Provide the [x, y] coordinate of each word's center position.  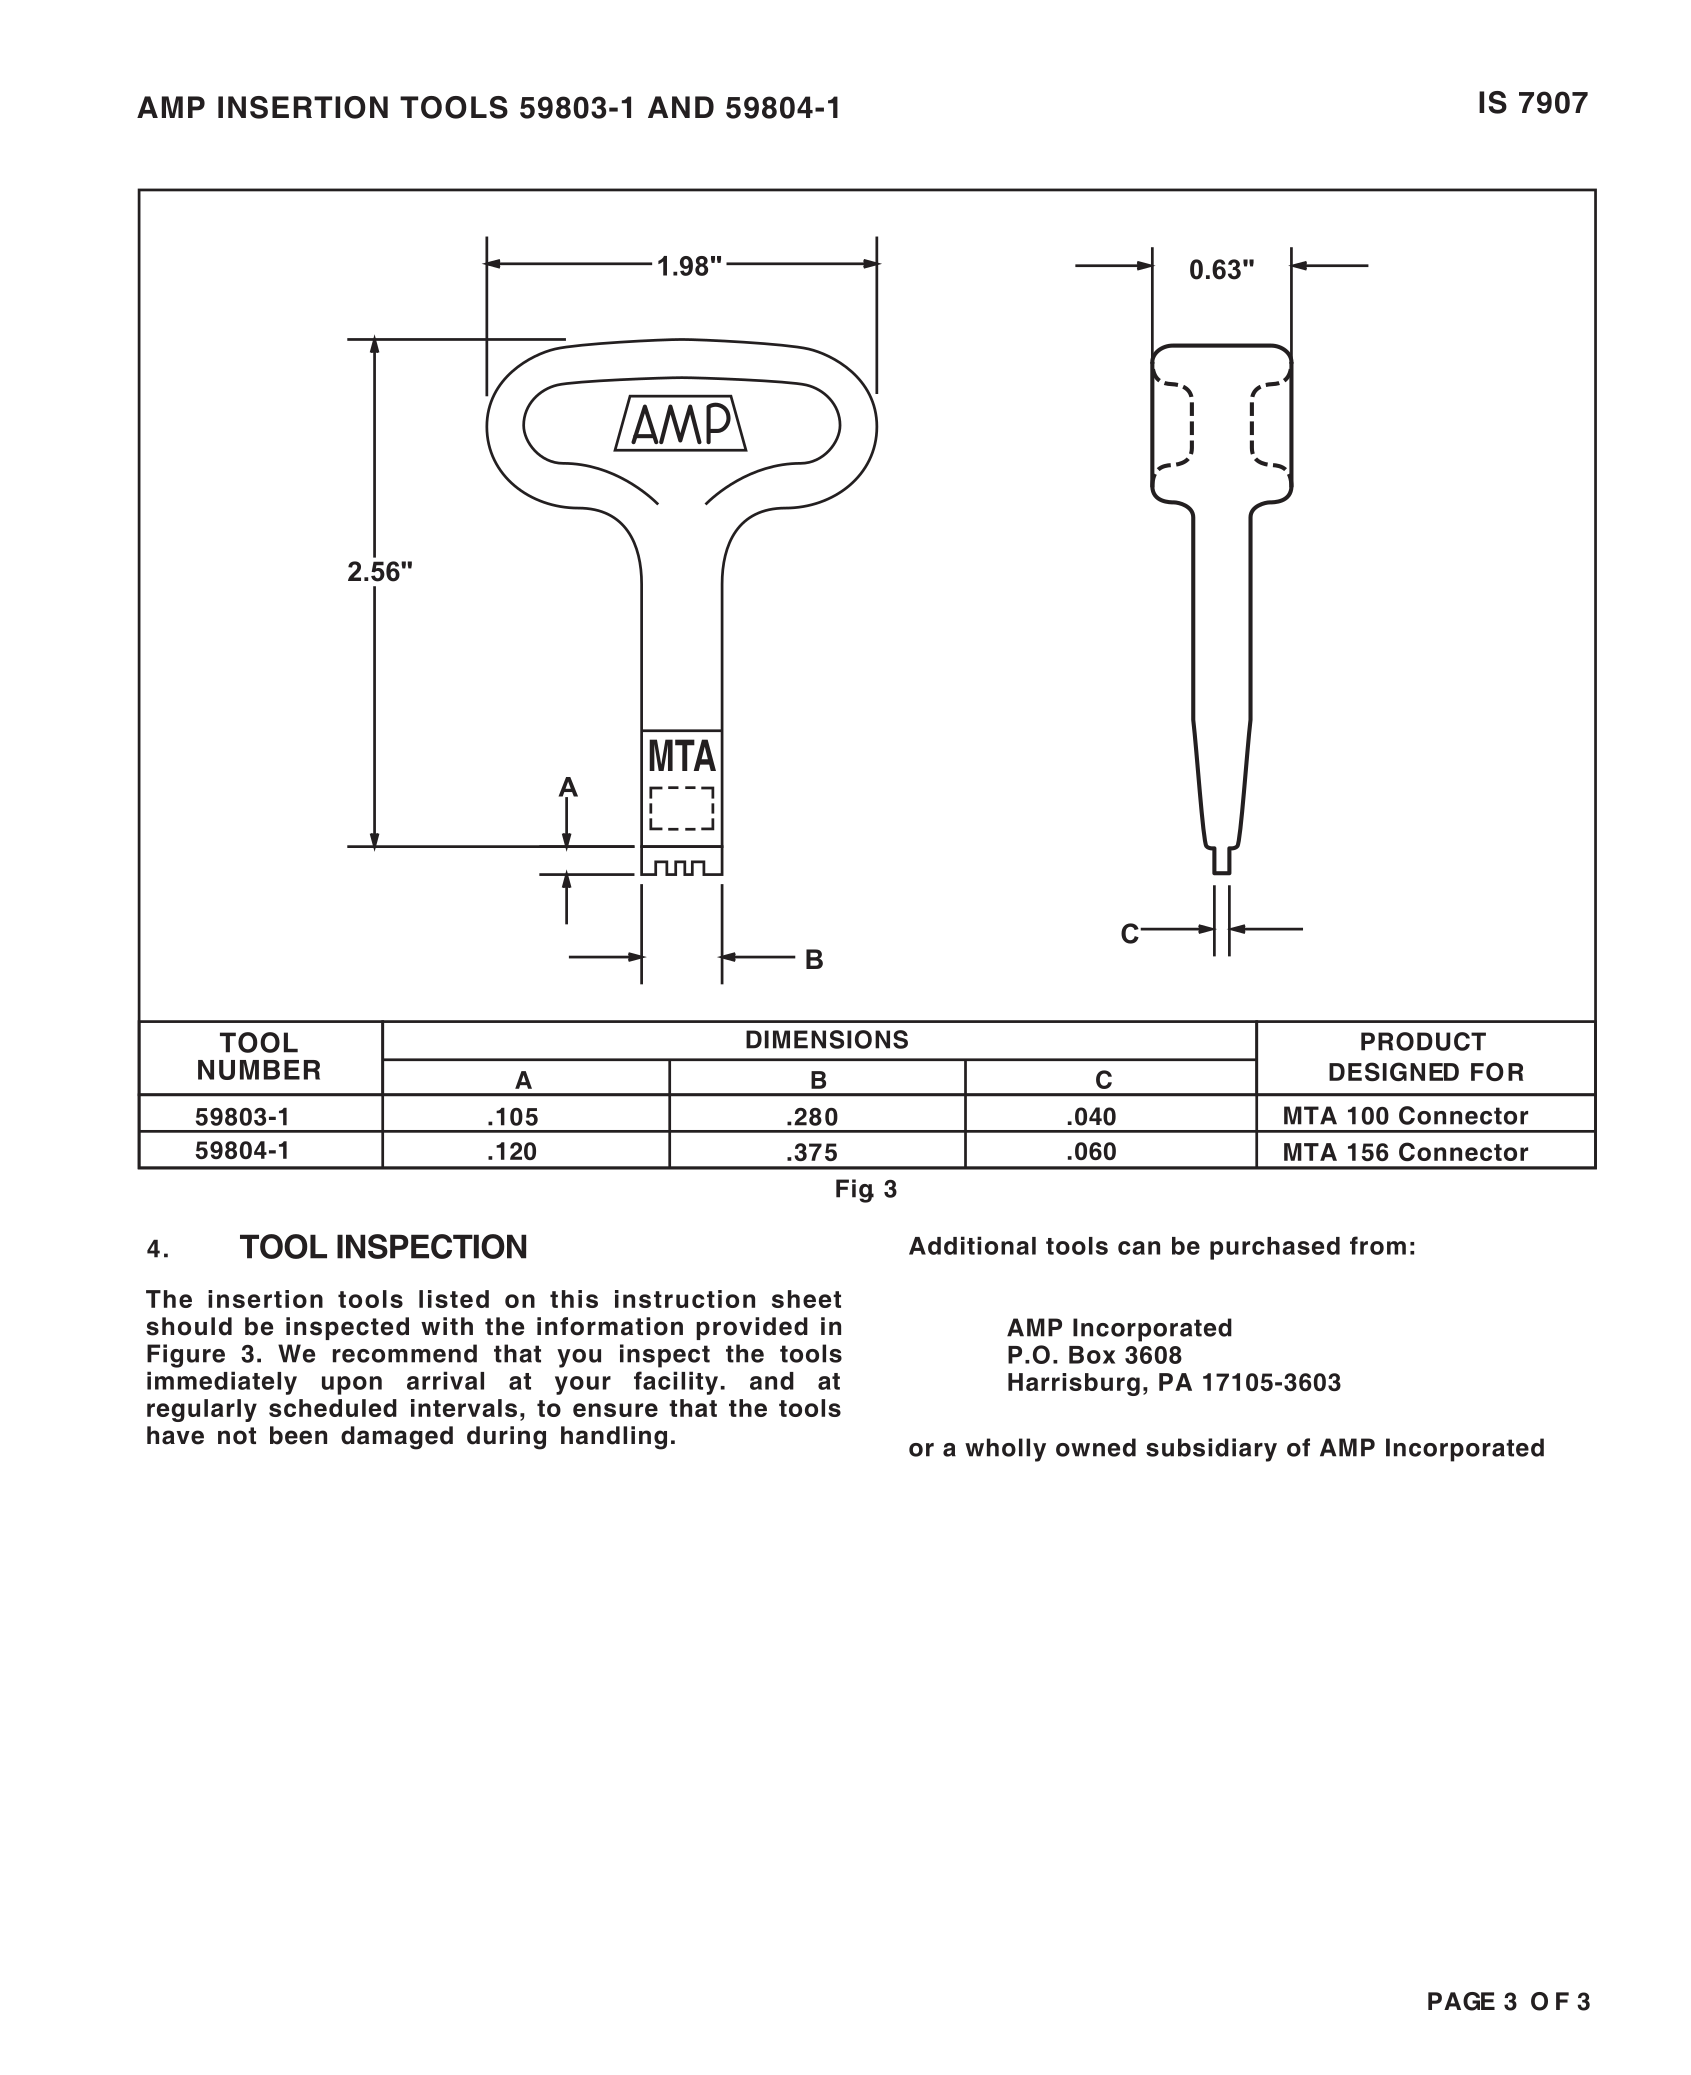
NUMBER [259, 1070]
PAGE [1461, 2001]
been [298, 1435]
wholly [1005, 1450]
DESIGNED [1394, 1071]
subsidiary [1211, 1450]
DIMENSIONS [827, 1039]
